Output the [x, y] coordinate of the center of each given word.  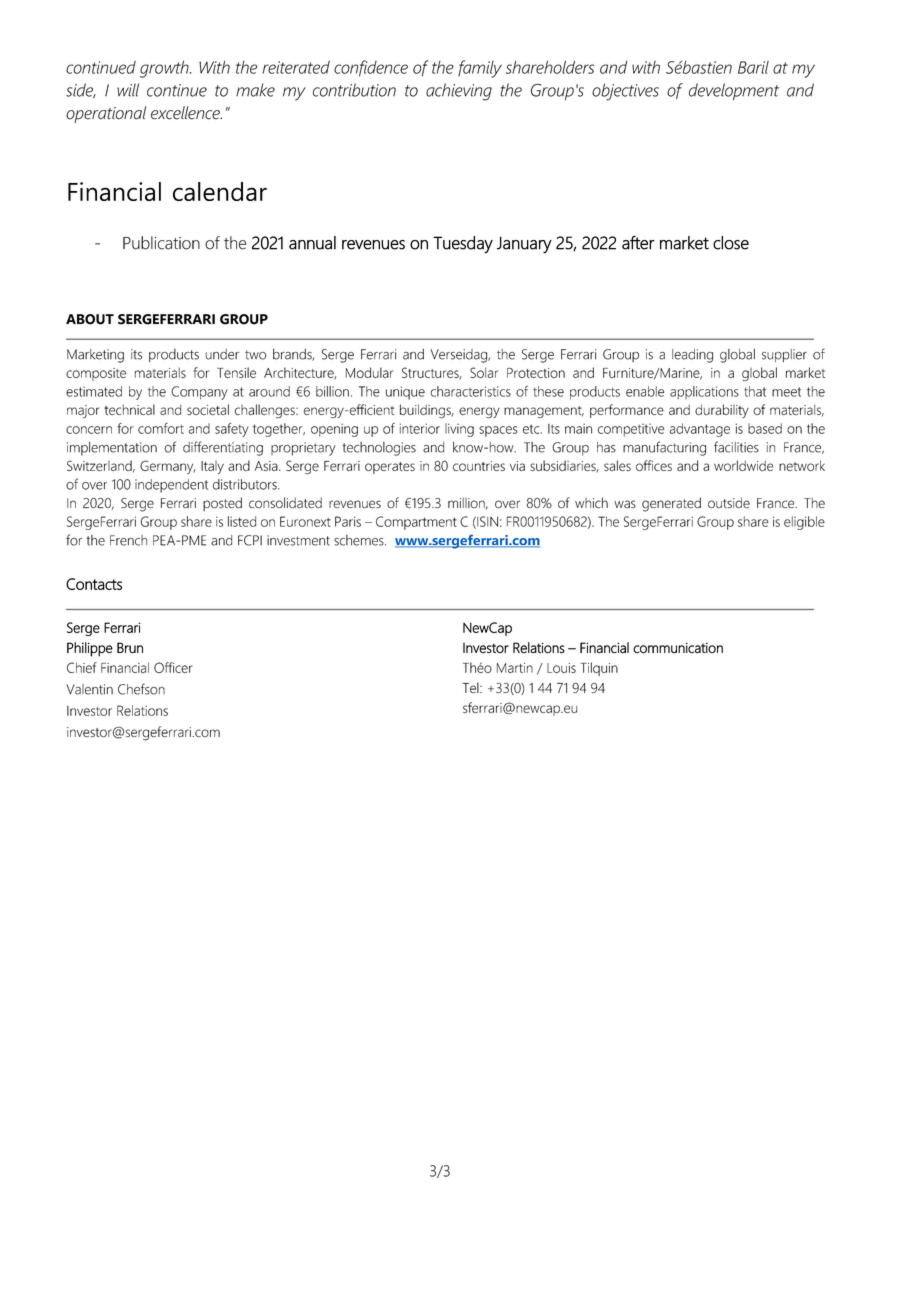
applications [704, 393]
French [128, 540]
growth [165, 69]
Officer [173, 667]
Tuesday [463, 245]
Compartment [416, 523]
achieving [459, 92]
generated [671, 504]
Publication [161, 243]
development [734, 91]
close [731, 243]
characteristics [471, 391]
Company [199, 393]
